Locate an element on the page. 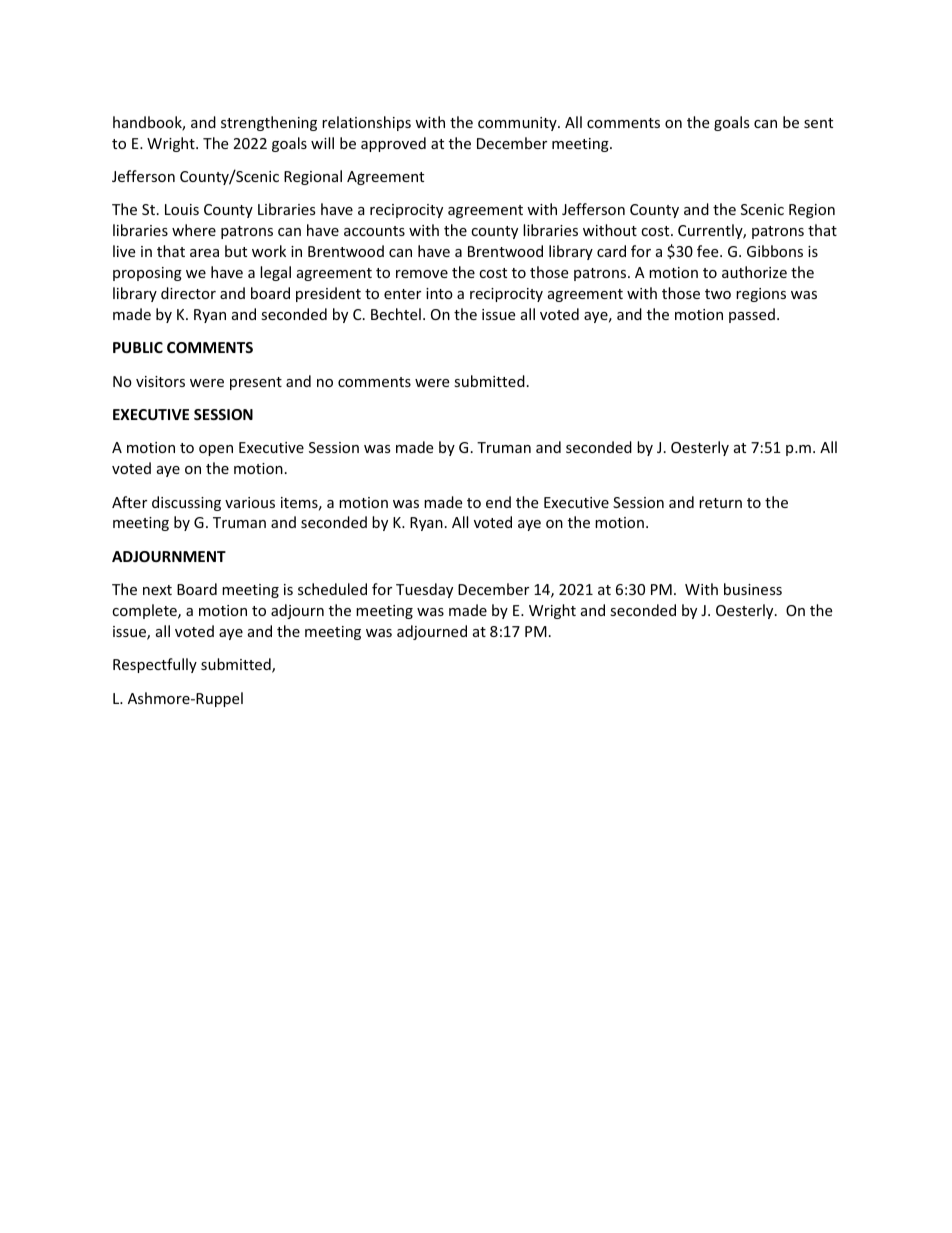 This image has height=1233, width=952. community is located at coordinates (518, 124).
